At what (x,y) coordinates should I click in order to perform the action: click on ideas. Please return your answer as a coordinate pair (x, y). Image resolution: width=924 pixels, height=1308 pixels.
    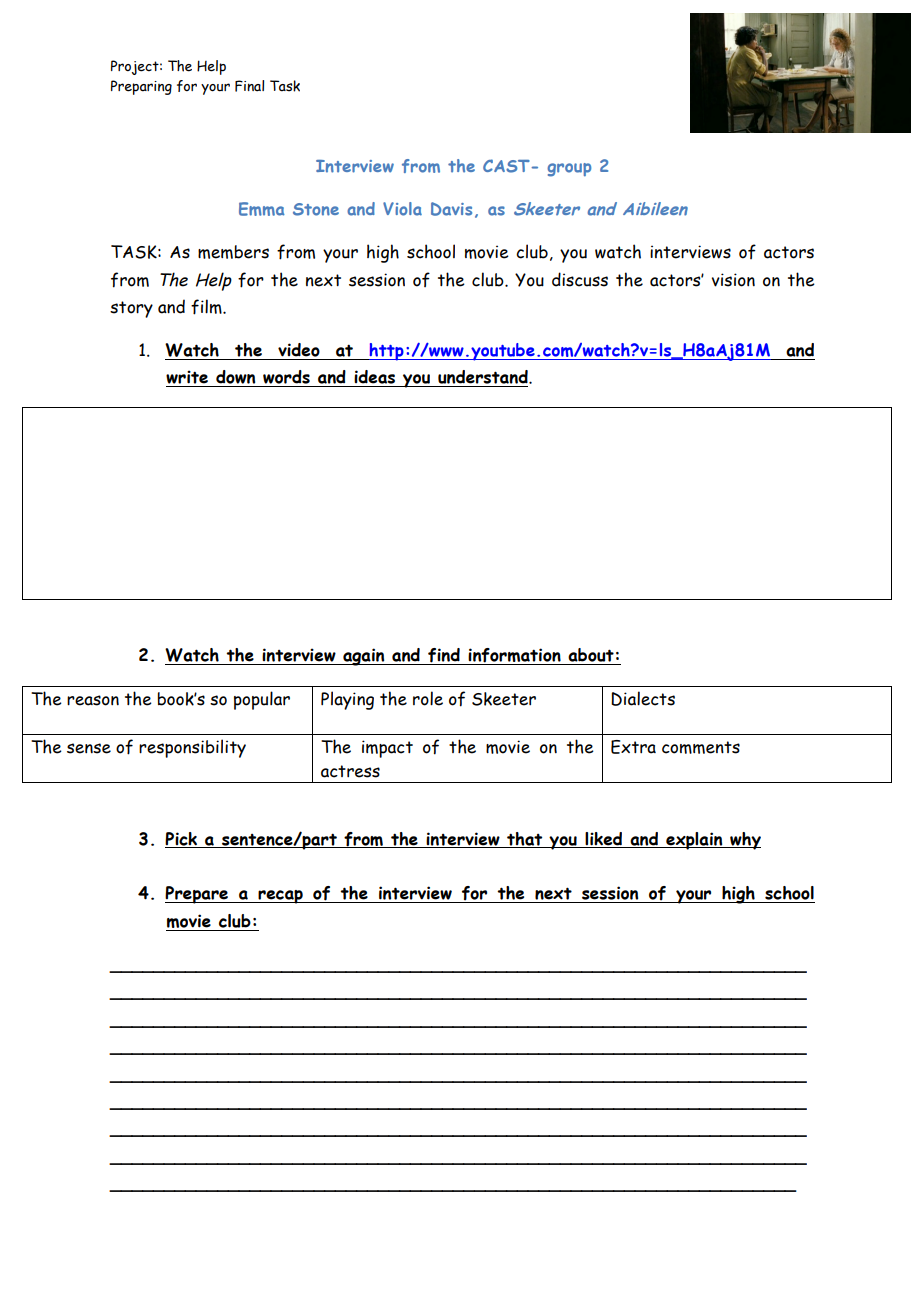
    Looking at the image, I should click on (374, 377).
